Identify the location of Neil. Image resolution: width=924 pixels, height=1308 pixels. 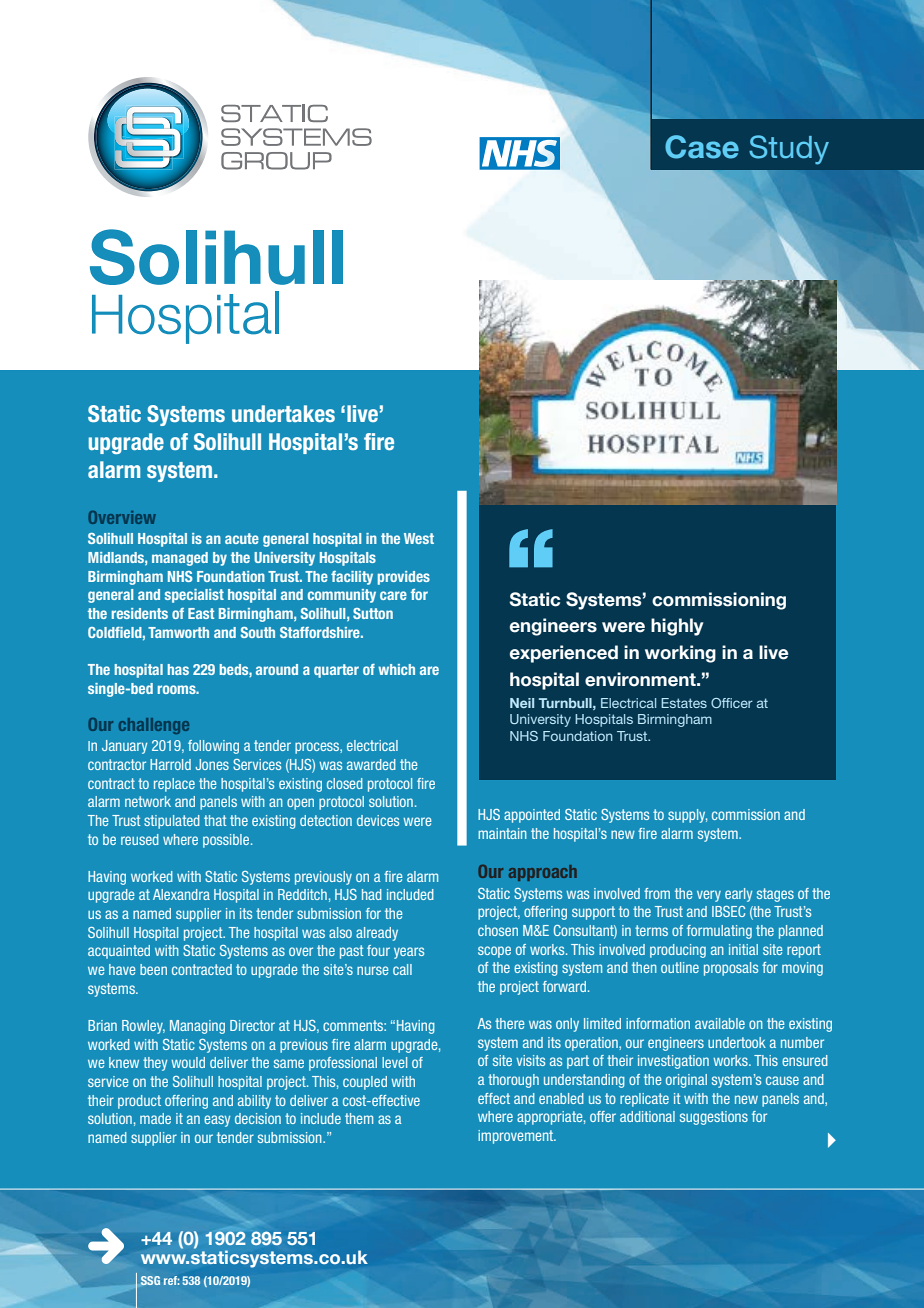
(522, 703).
